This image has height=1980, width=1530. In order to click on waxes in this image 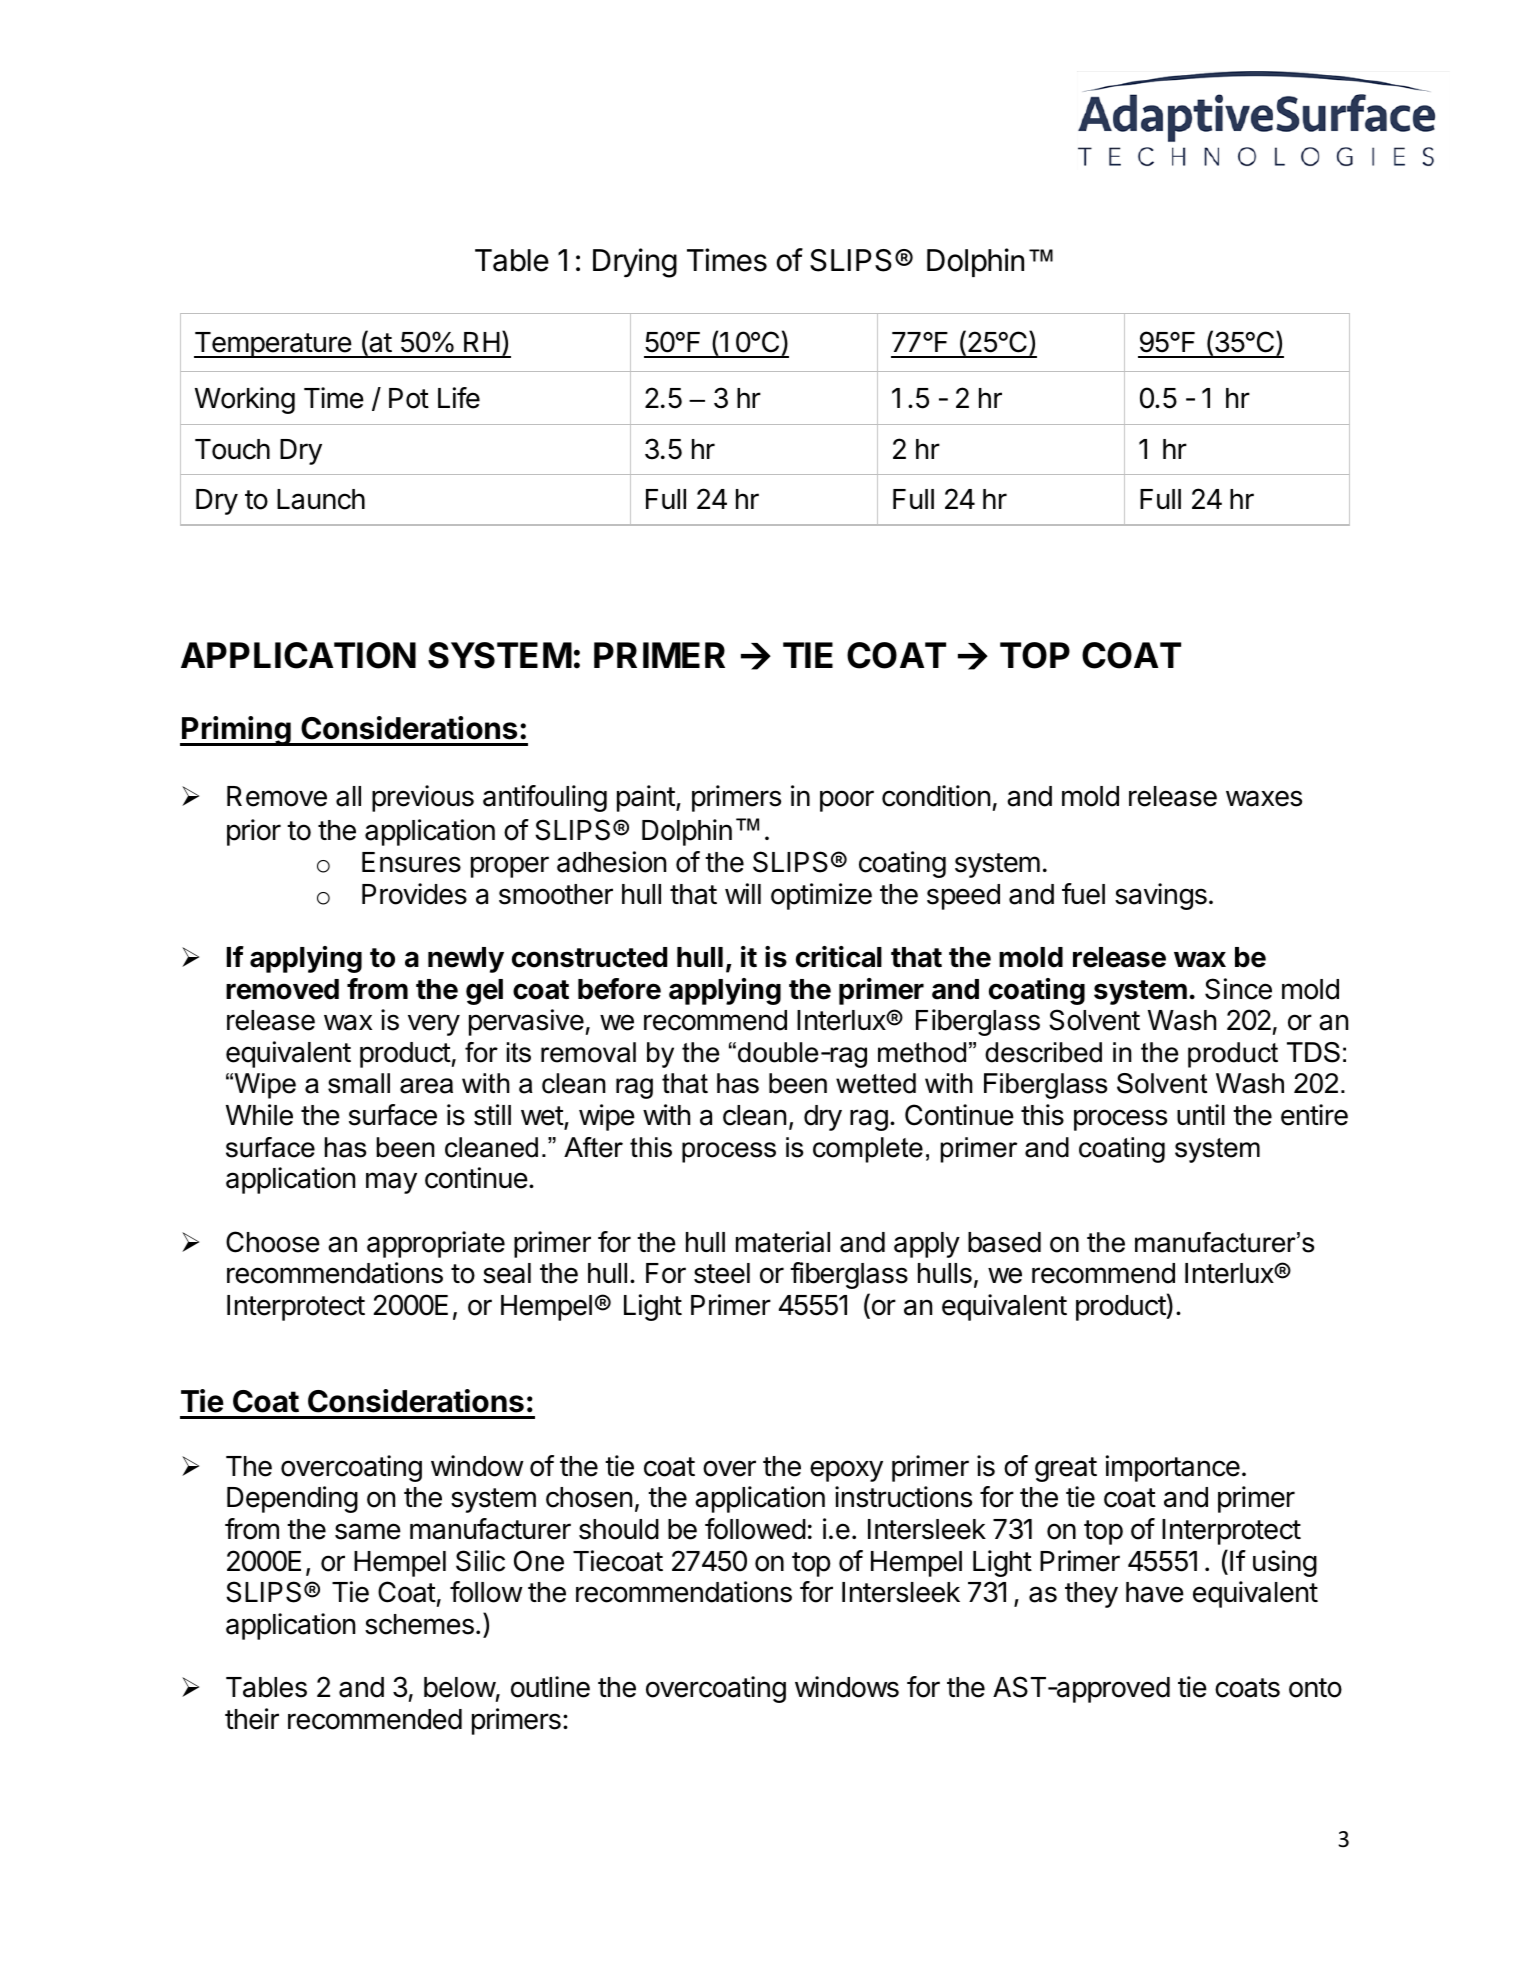, I will do `click(1264, 798)`.
